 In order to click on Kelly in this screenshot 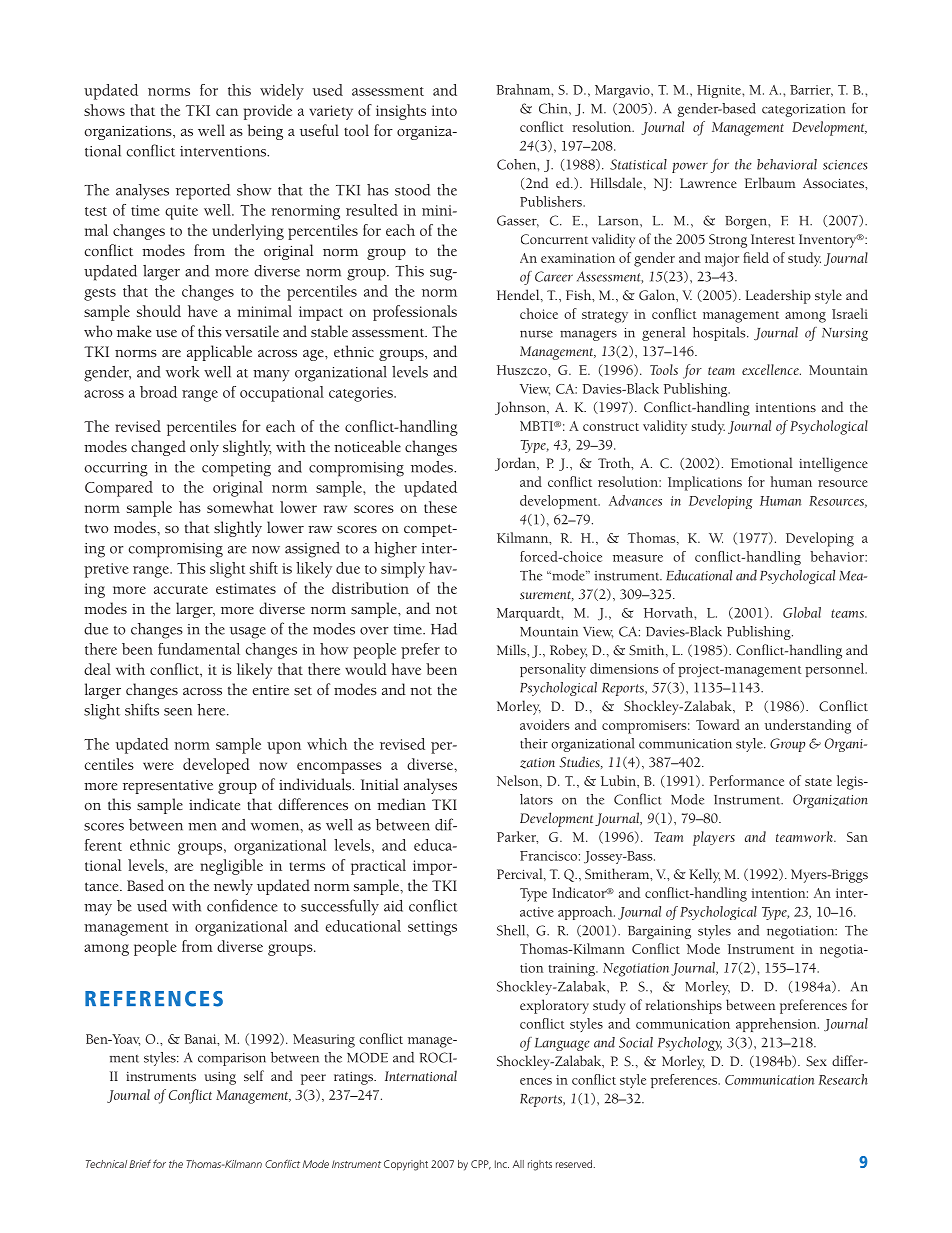, I will do `click(704, 875)`.
